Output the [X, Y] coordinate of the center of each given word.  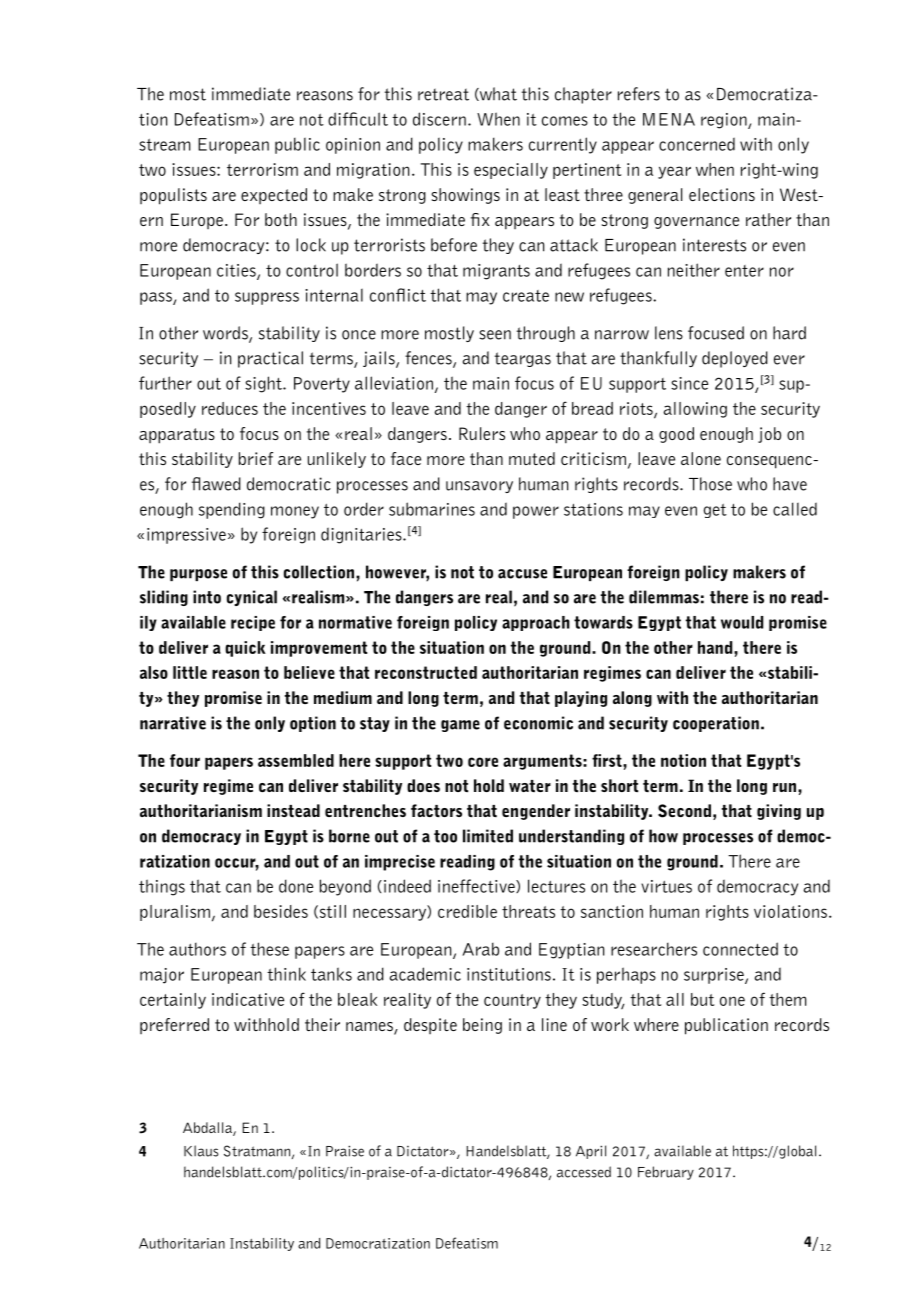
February [666, 1173]
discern [439, 119]
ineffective [477, 886]
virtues [666, 886]
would [742, 622]
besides [281, 911]
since [689, 383]
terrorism [262, 169]
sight [264, 384]
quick [245, 649]
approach [536, 623]
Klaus [201, 1151]
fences [429, 359]
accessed [584, 1172]
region [725, 121]
